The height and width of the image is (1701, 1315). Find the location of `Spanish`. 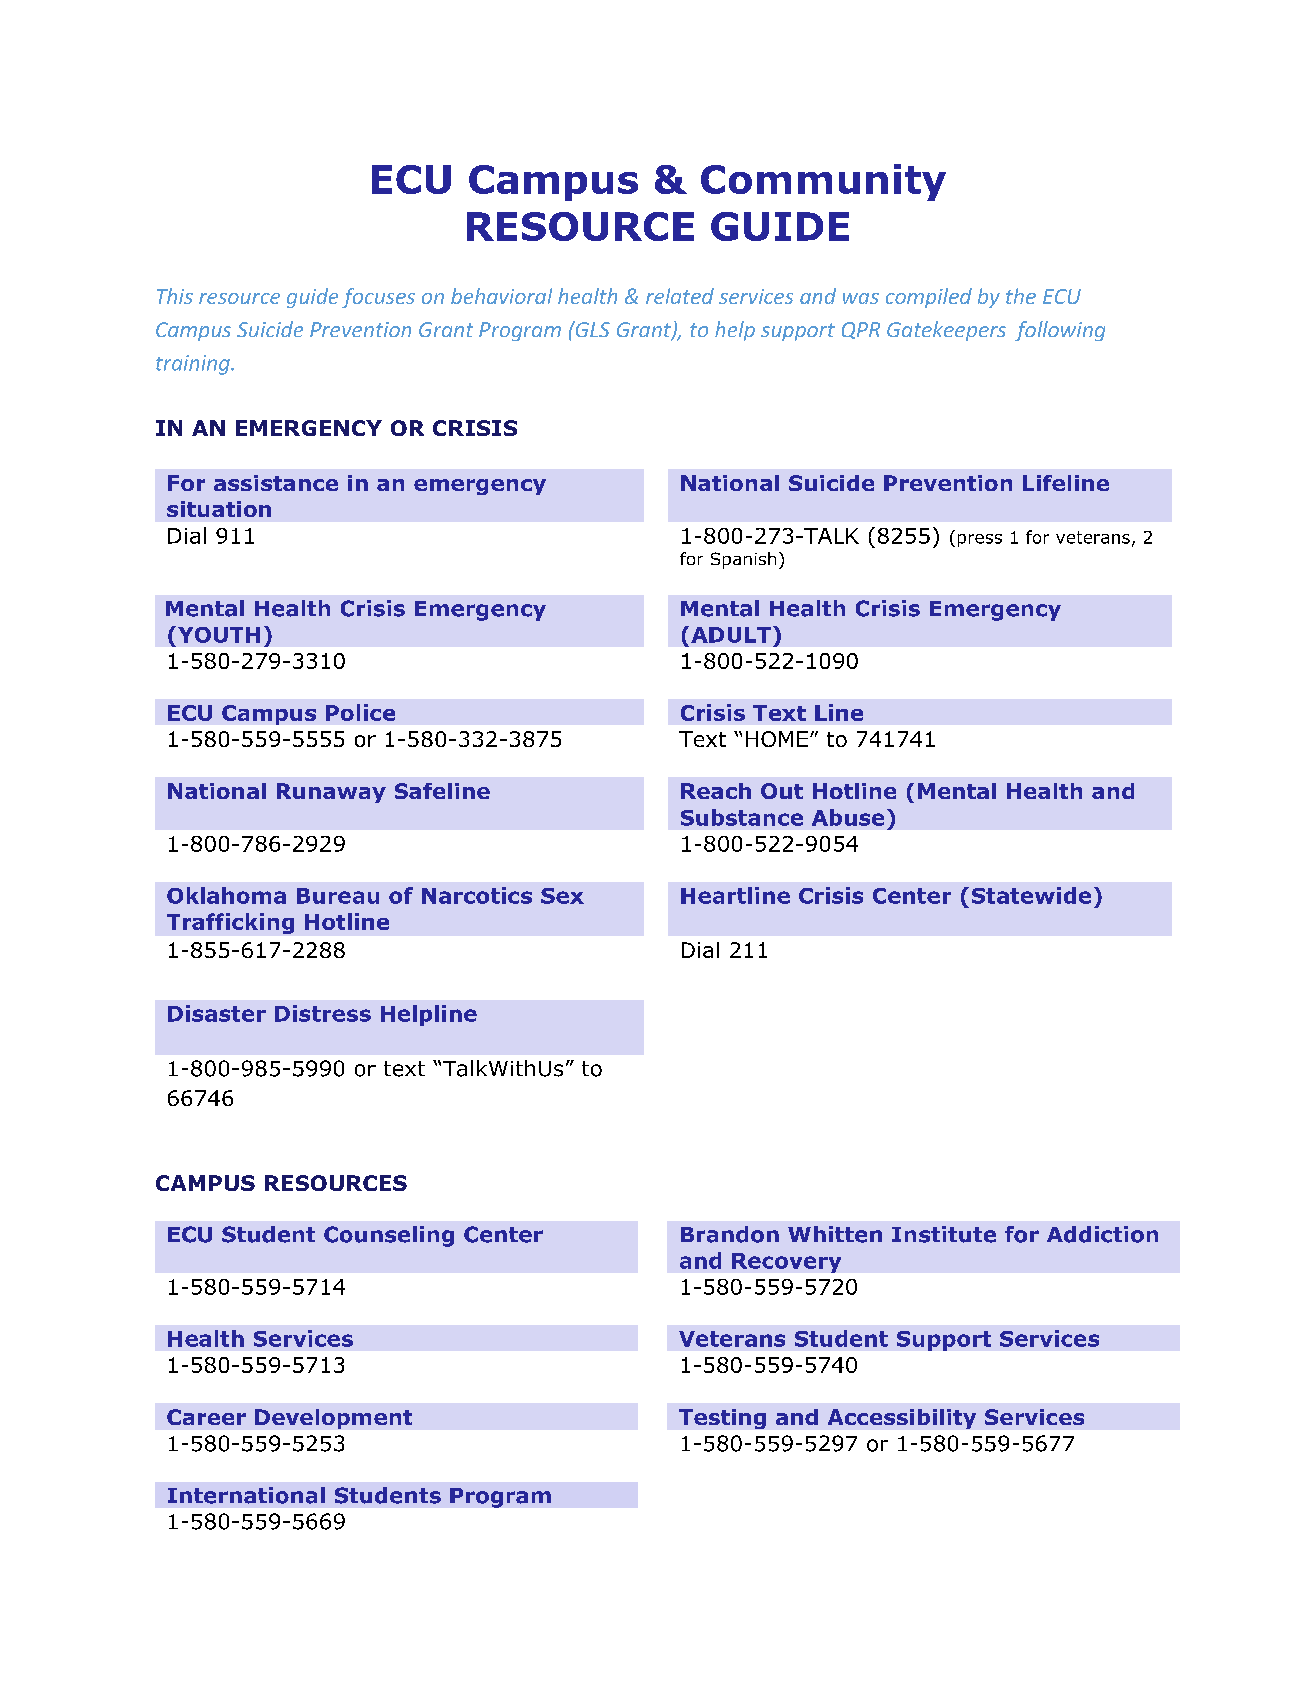

Spanish is located at coordinates (743, 560).
